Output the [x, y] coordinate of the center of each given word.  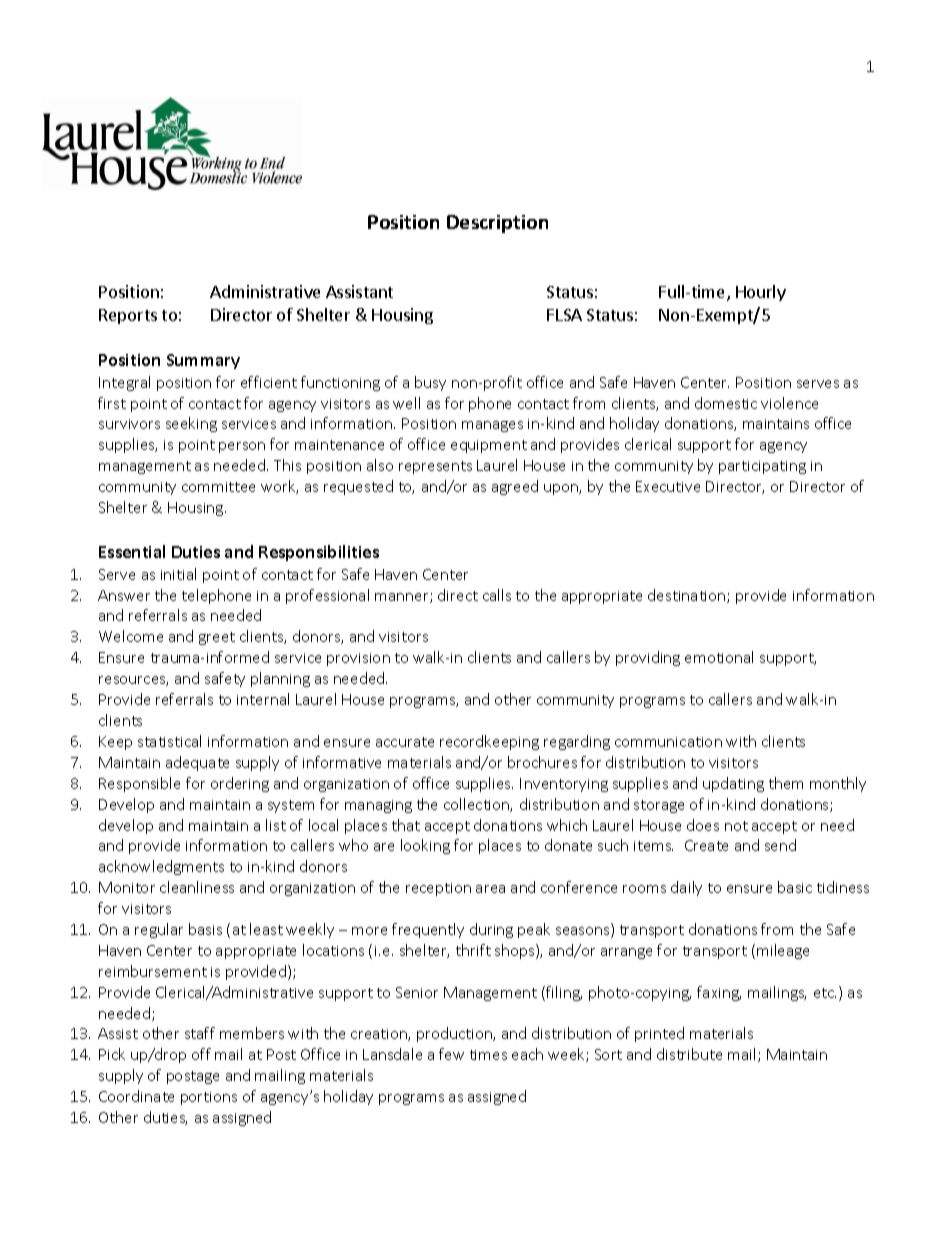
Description [497, 224]
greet [217, 638]
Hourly [761, 293]
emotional [719, 657]
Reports [128, 316]
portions [209, 1098]
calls [497, 595]
